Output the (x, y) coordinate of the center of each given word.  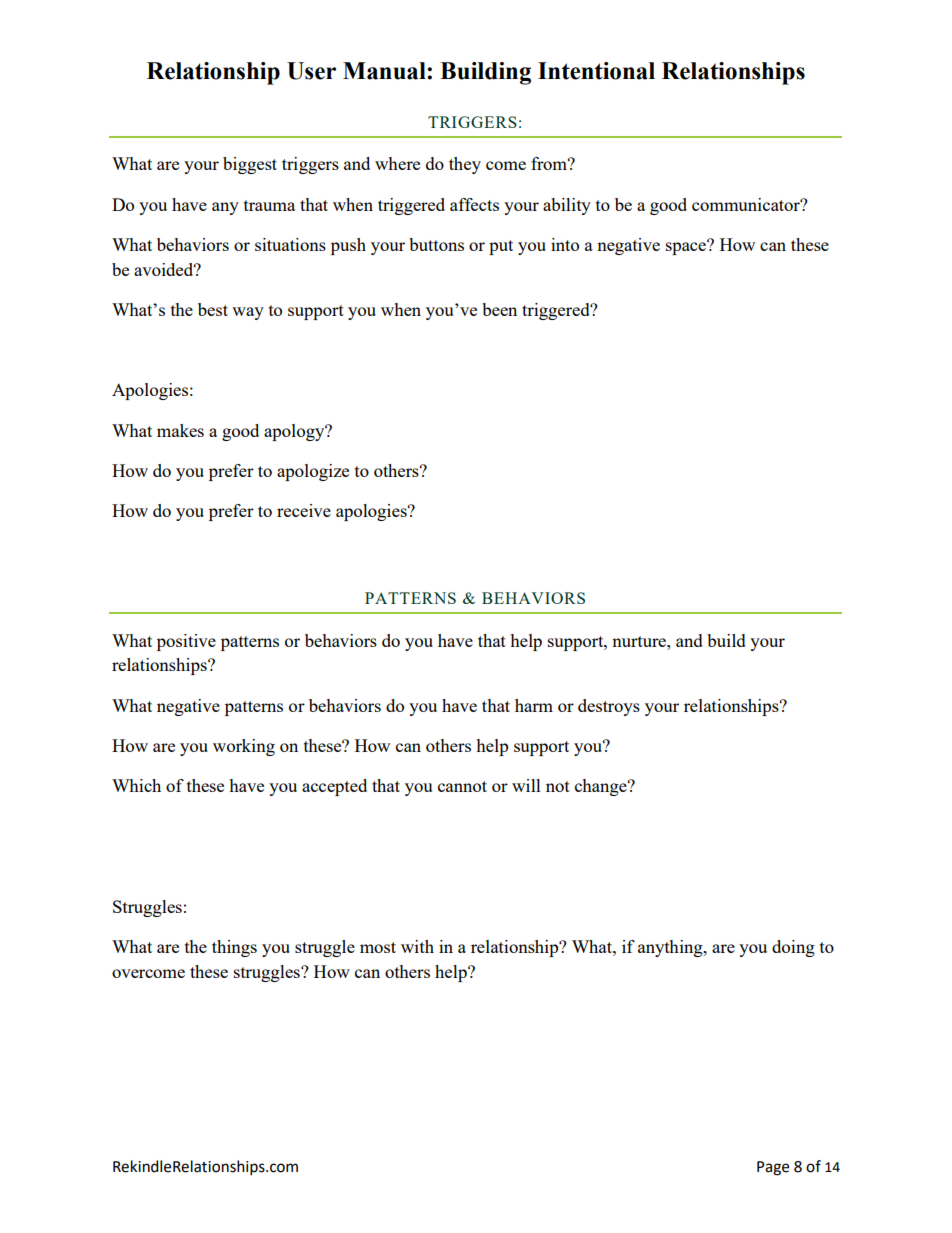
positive (186, 642)
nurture (640, 641)
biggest (250, 165)
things (234, 948)
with (417, 946)
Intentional (596, 71)
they (465, 165)
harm (534, 705)
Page (773, 1168)
